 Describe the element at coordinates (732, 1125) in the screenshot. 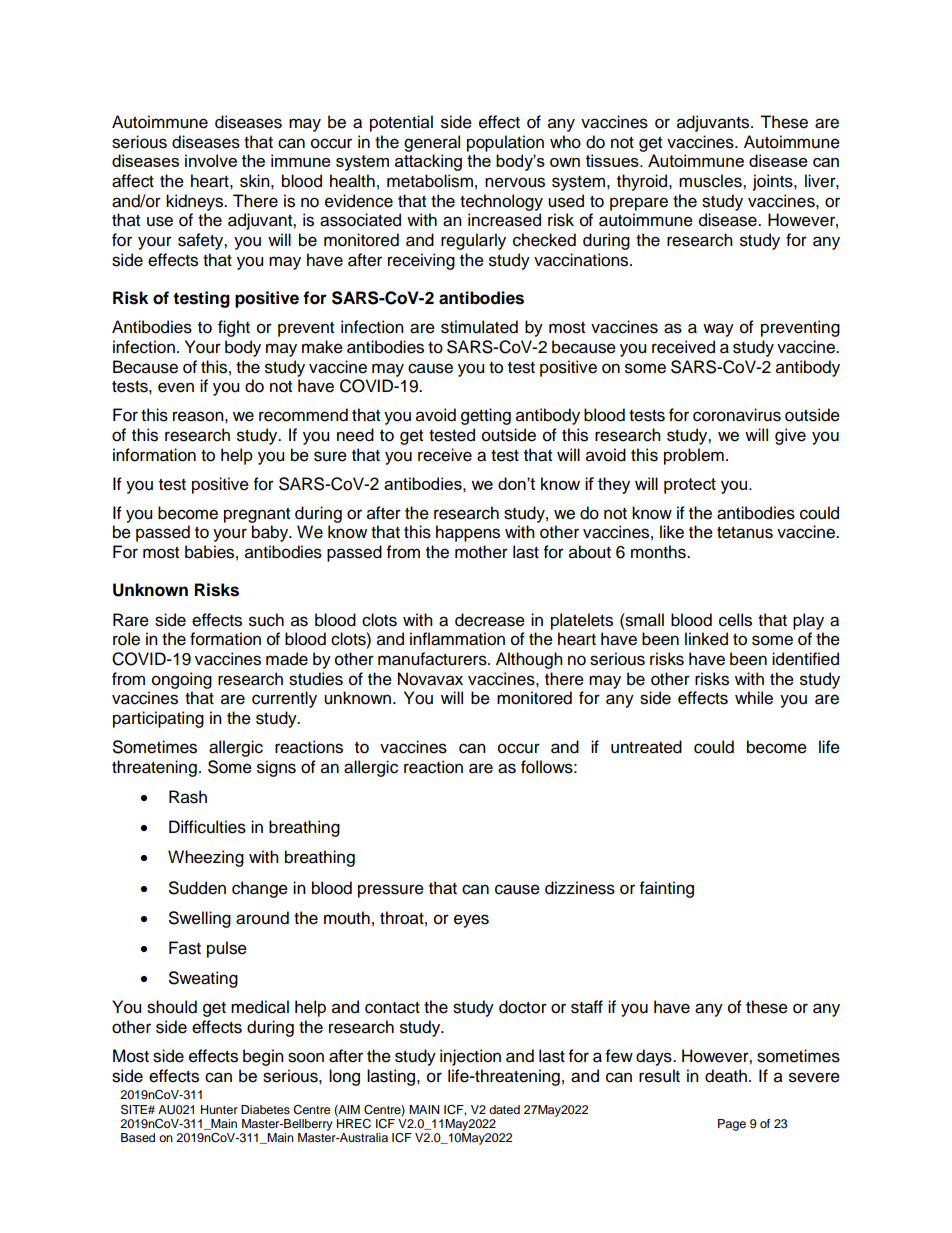

I see `Page` at that location.
